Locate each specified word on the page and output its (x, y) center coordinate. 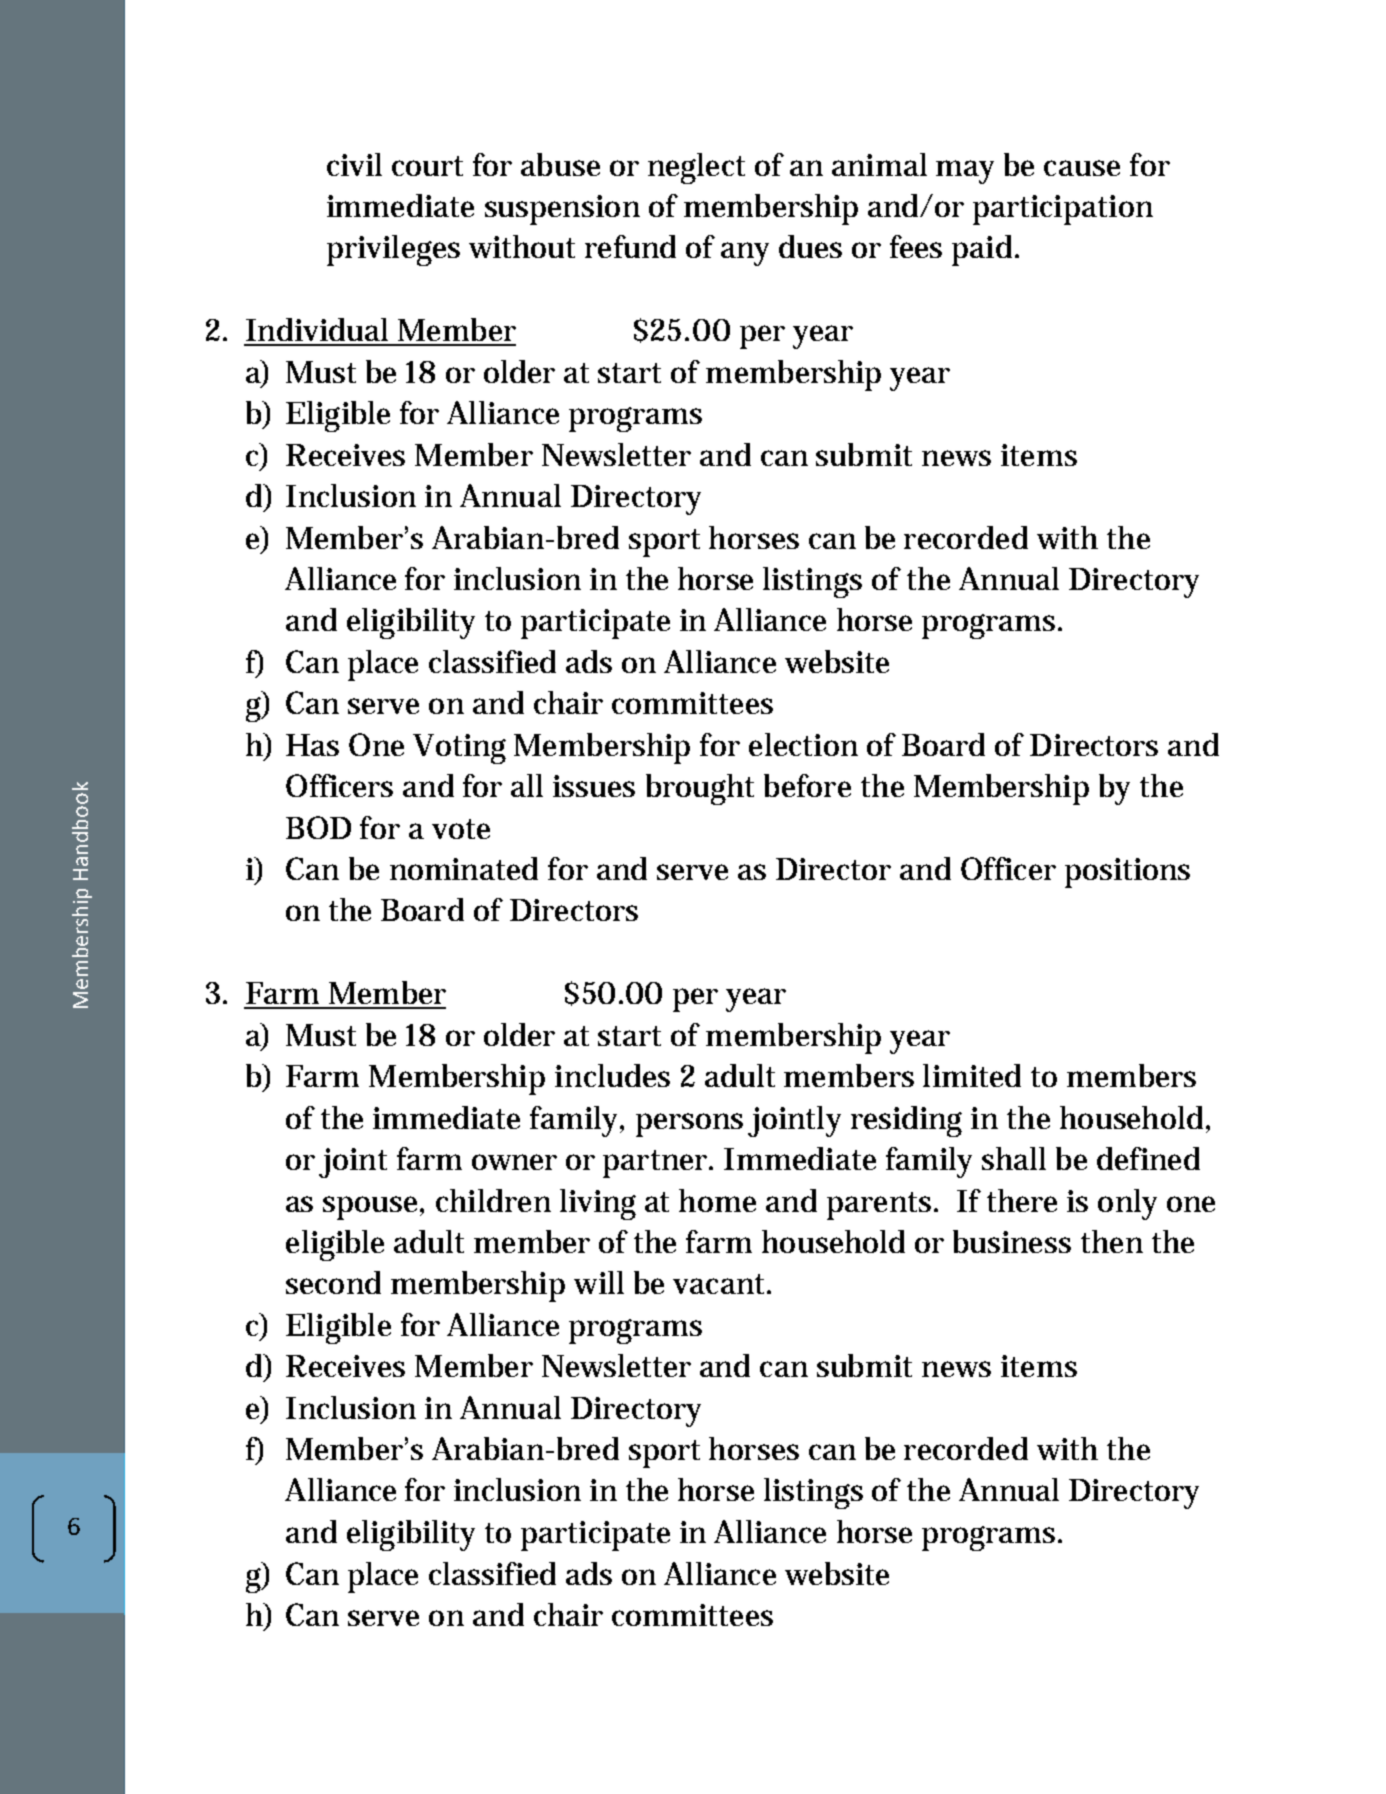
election (803, 744)
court (427, 166)
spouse (370, 1208)
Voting (459, 749)
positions (1127, 873)
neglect (696, 168)
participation (1063, 210)
